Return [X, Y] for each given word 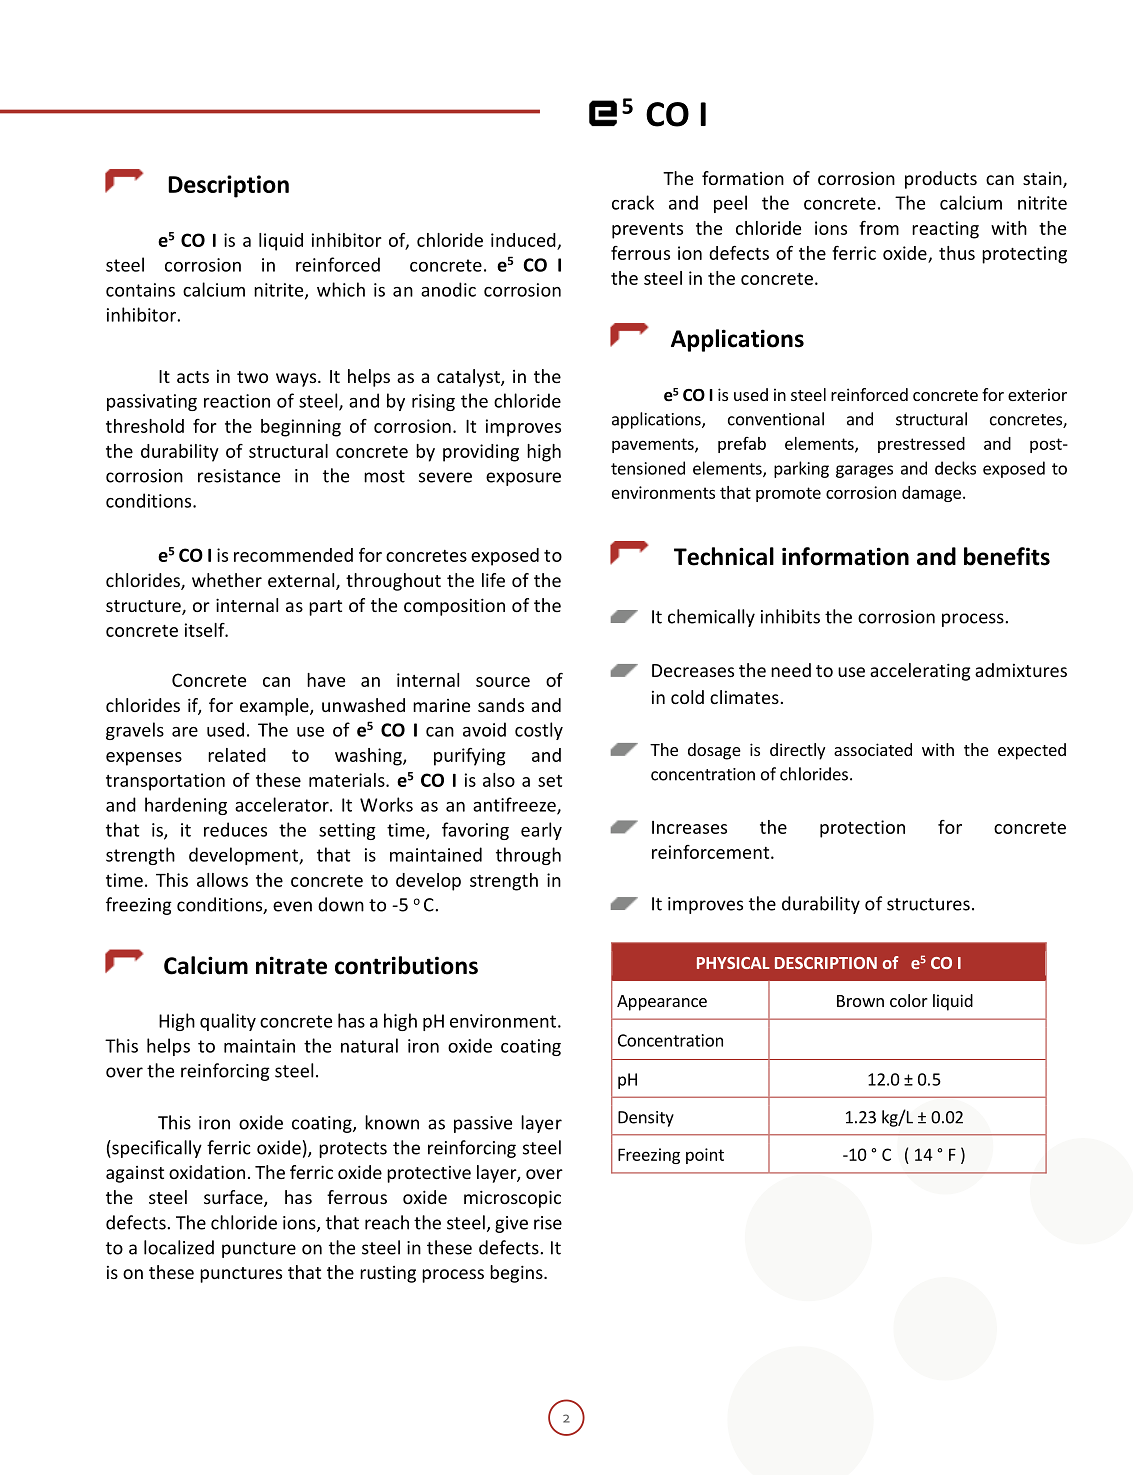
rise [548, 1223]
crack [633, 202]
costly [539, 731]
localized [179, 1247]
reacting [945, 230]
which [341, 289]
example [275, 707]
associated [873, 749]
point [705, 1156]
